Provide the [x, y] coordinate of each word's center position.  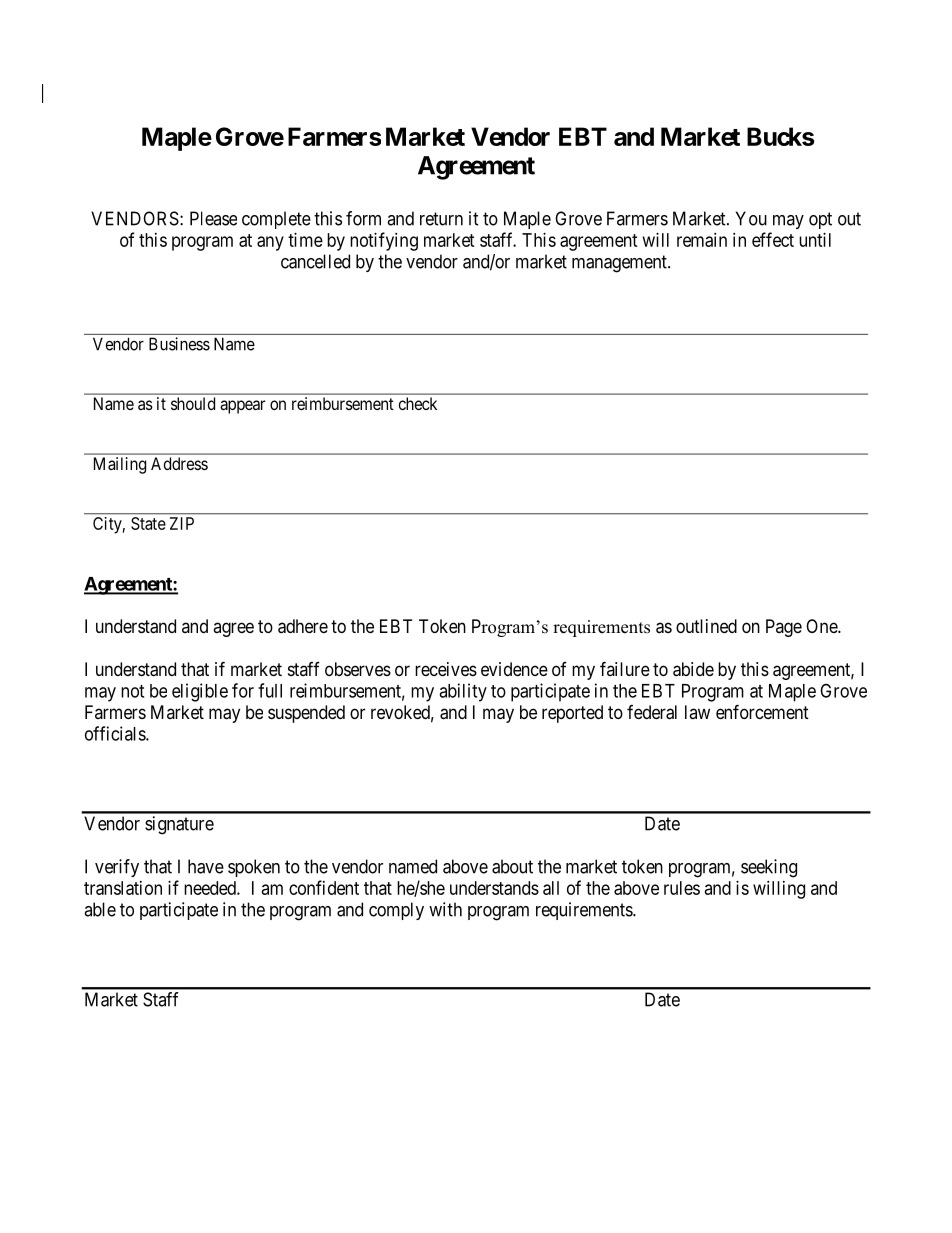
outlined [706, 626]
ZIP [182, 523]
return [441, 219]
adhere [303, 626]
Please [213, 218]
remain [702, 240]
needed [211, 888]
